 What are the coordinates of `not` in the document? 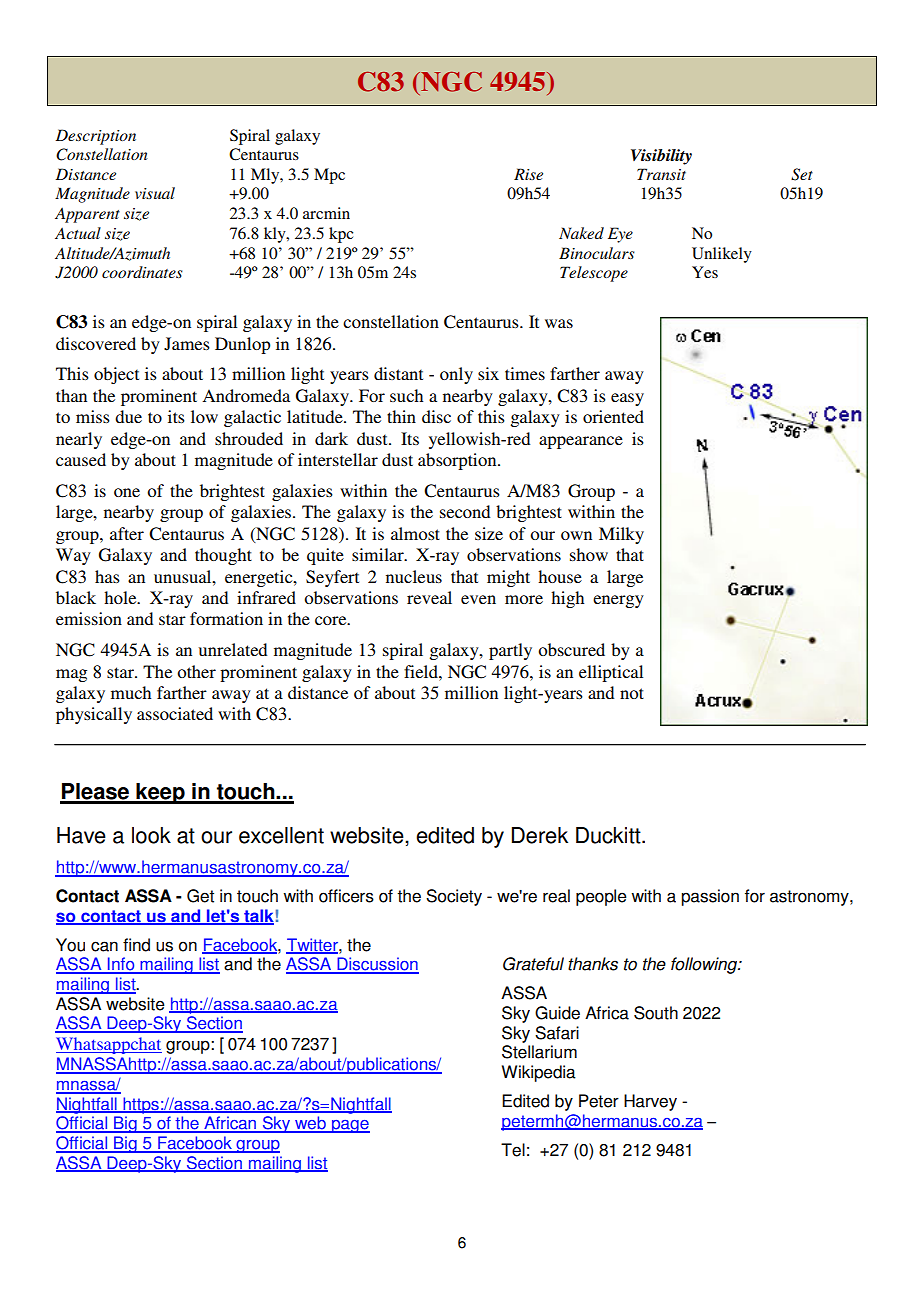 It's located at (632, 693).
